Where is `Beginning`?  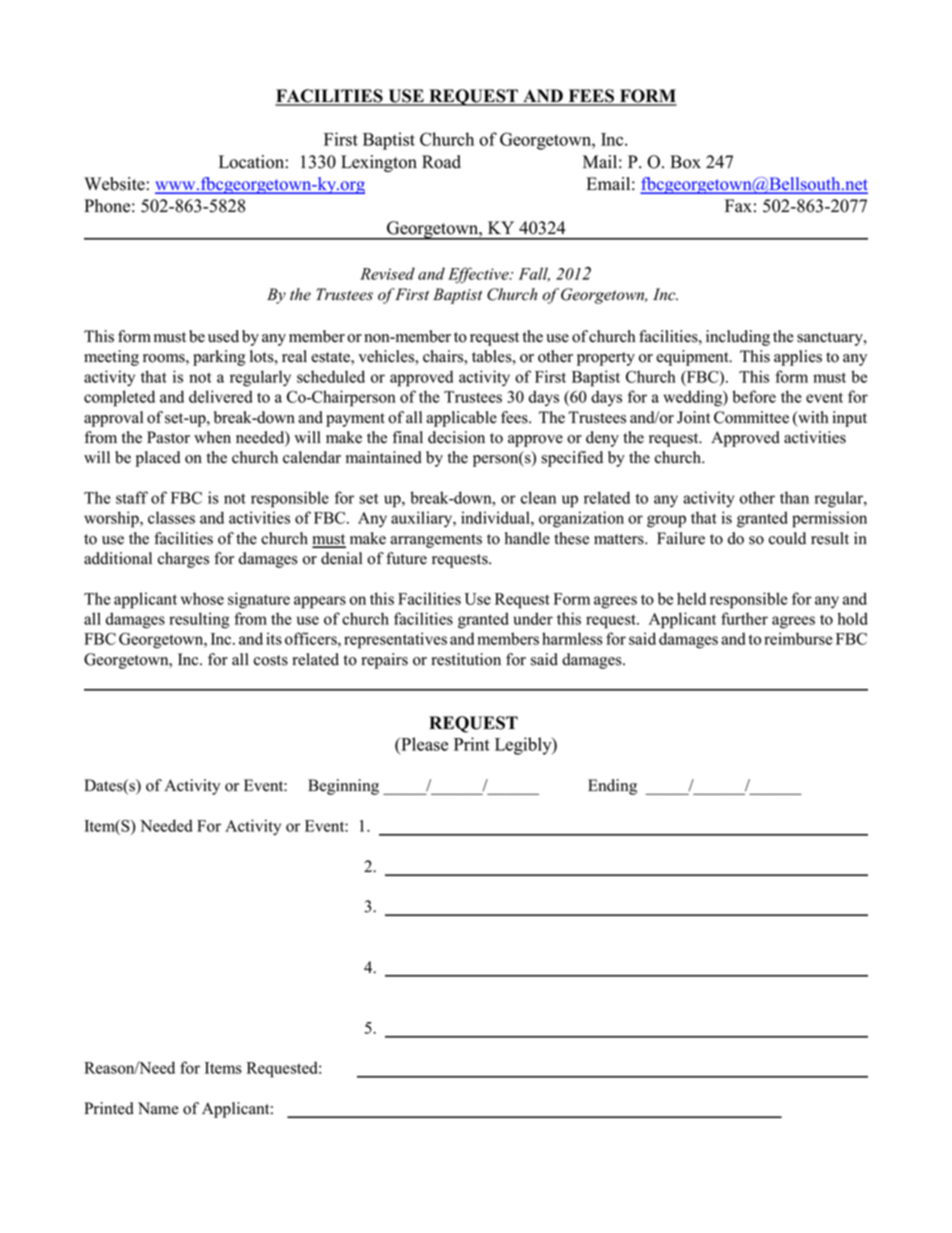
Beginning is located at coordinates (343, 787).
